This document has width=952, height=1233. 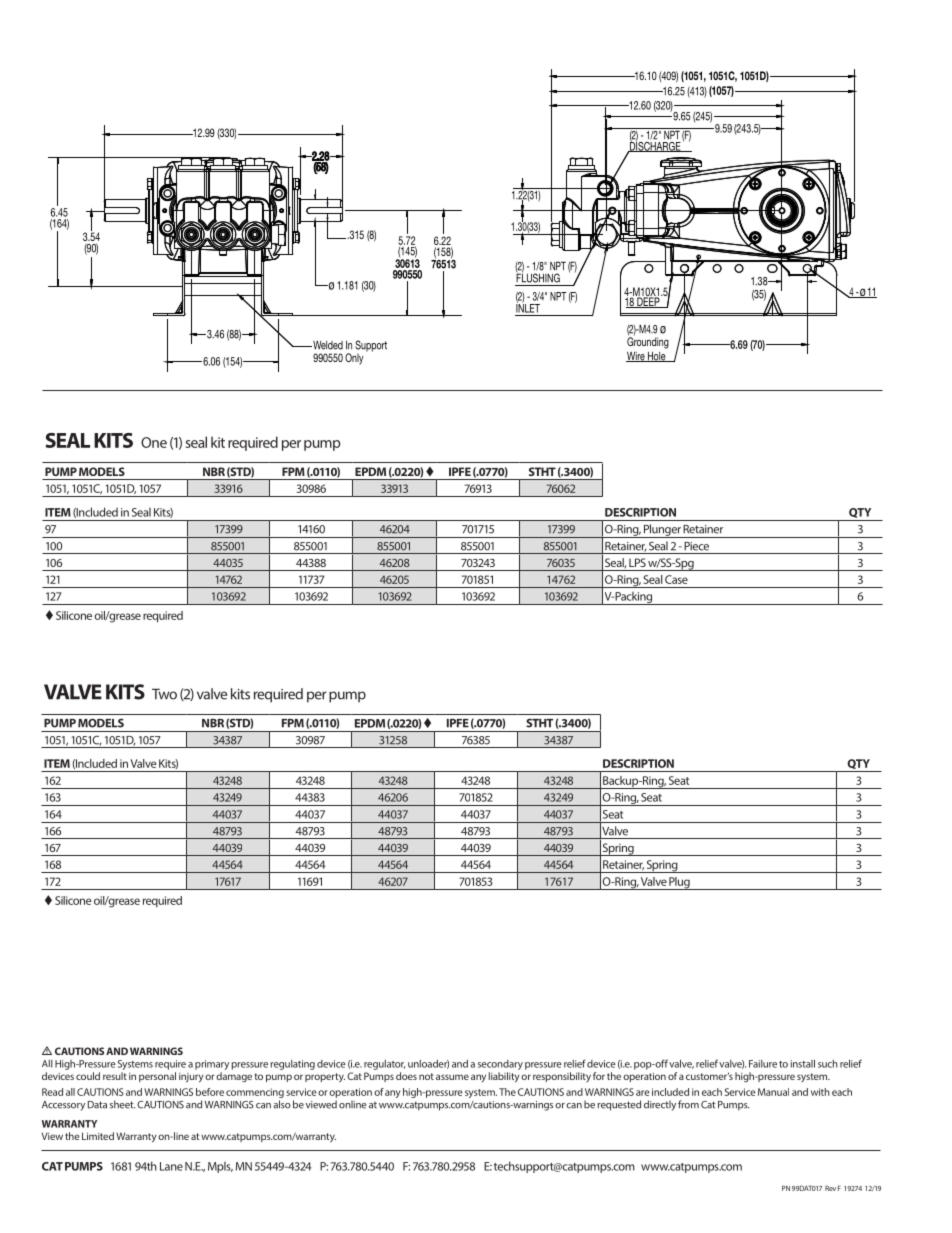 I want to click on Plug, so click(x=679, y=883).
